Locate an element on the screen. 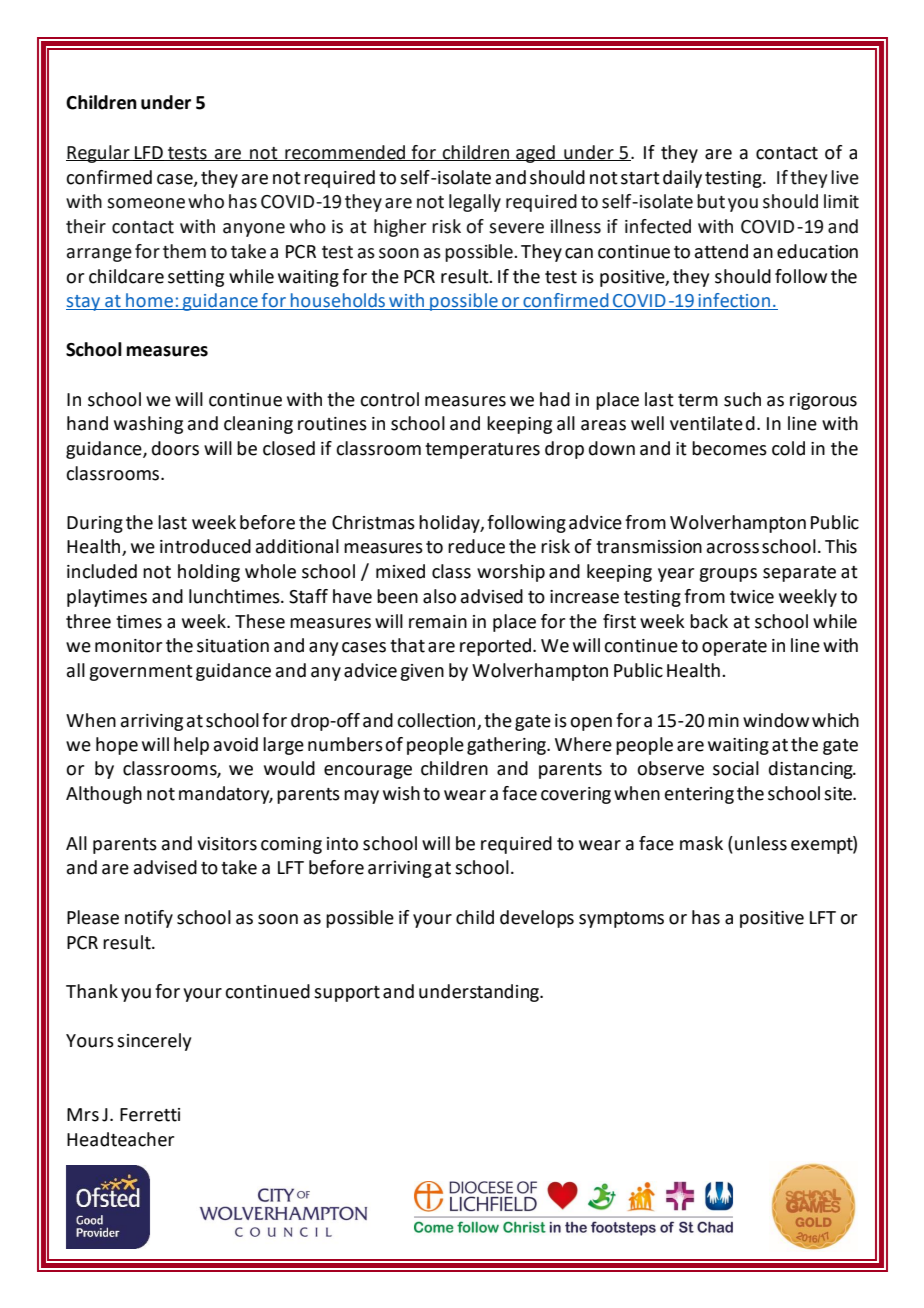  help is located at coordinates (191, 746).
